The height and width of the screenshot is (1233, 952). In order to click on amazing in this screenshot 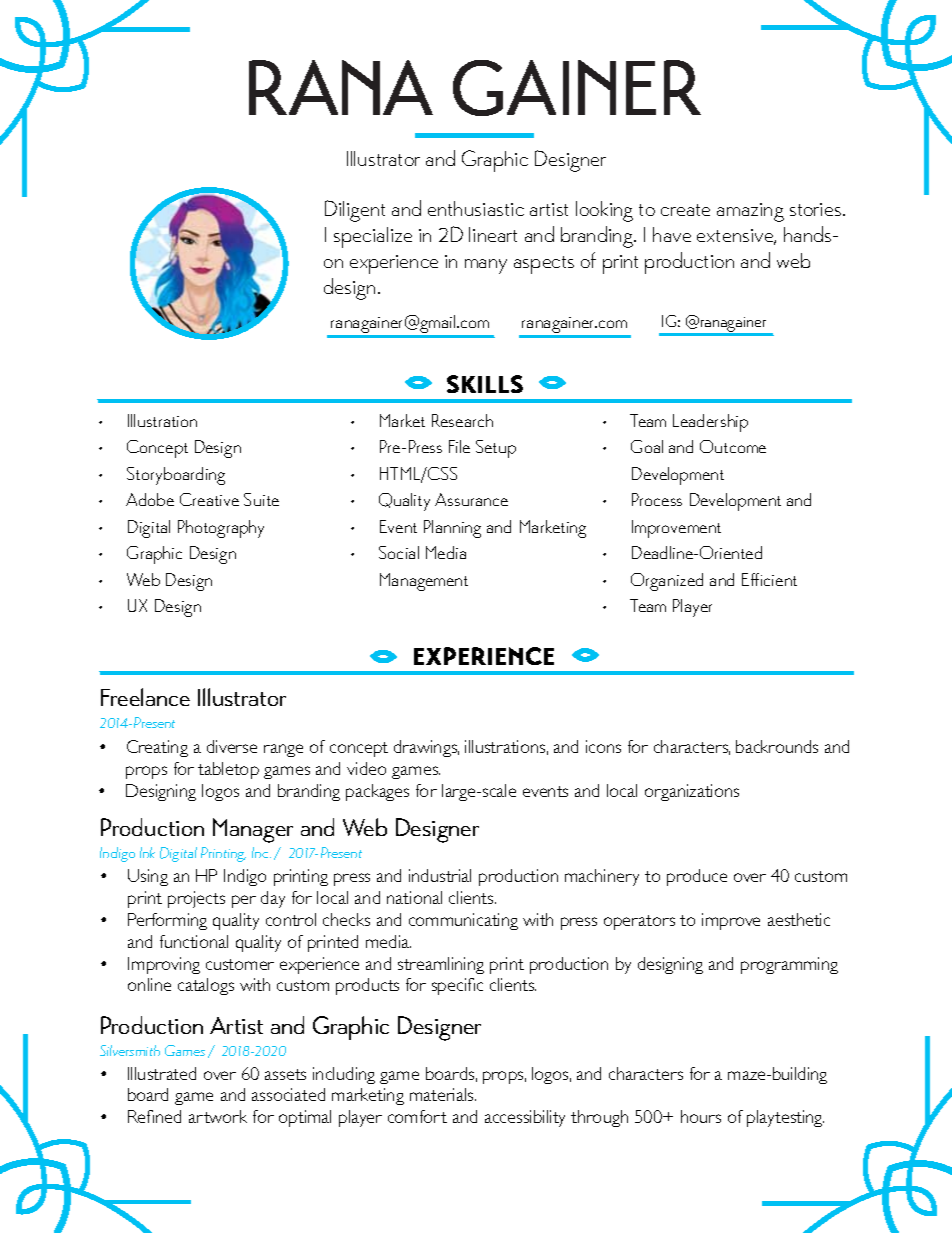, I will do `click(750, 212)`.
